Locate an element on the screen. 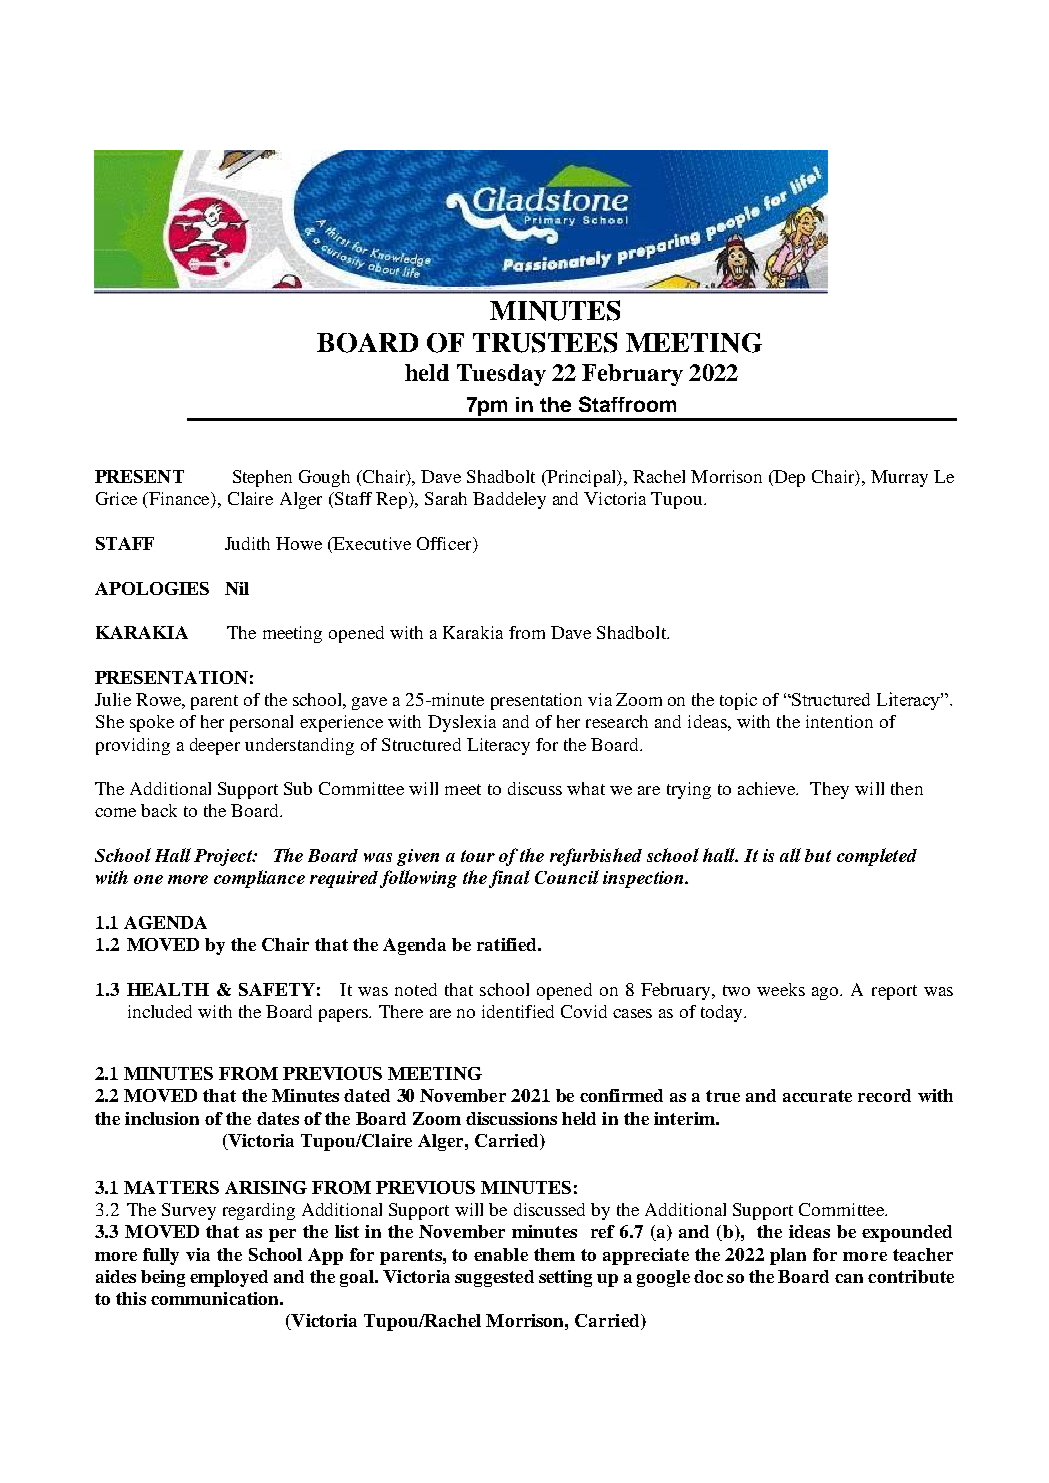 Image resolution: width=1049 pixels, height=1483 pixels. They is located at coordinates (829, 790).
